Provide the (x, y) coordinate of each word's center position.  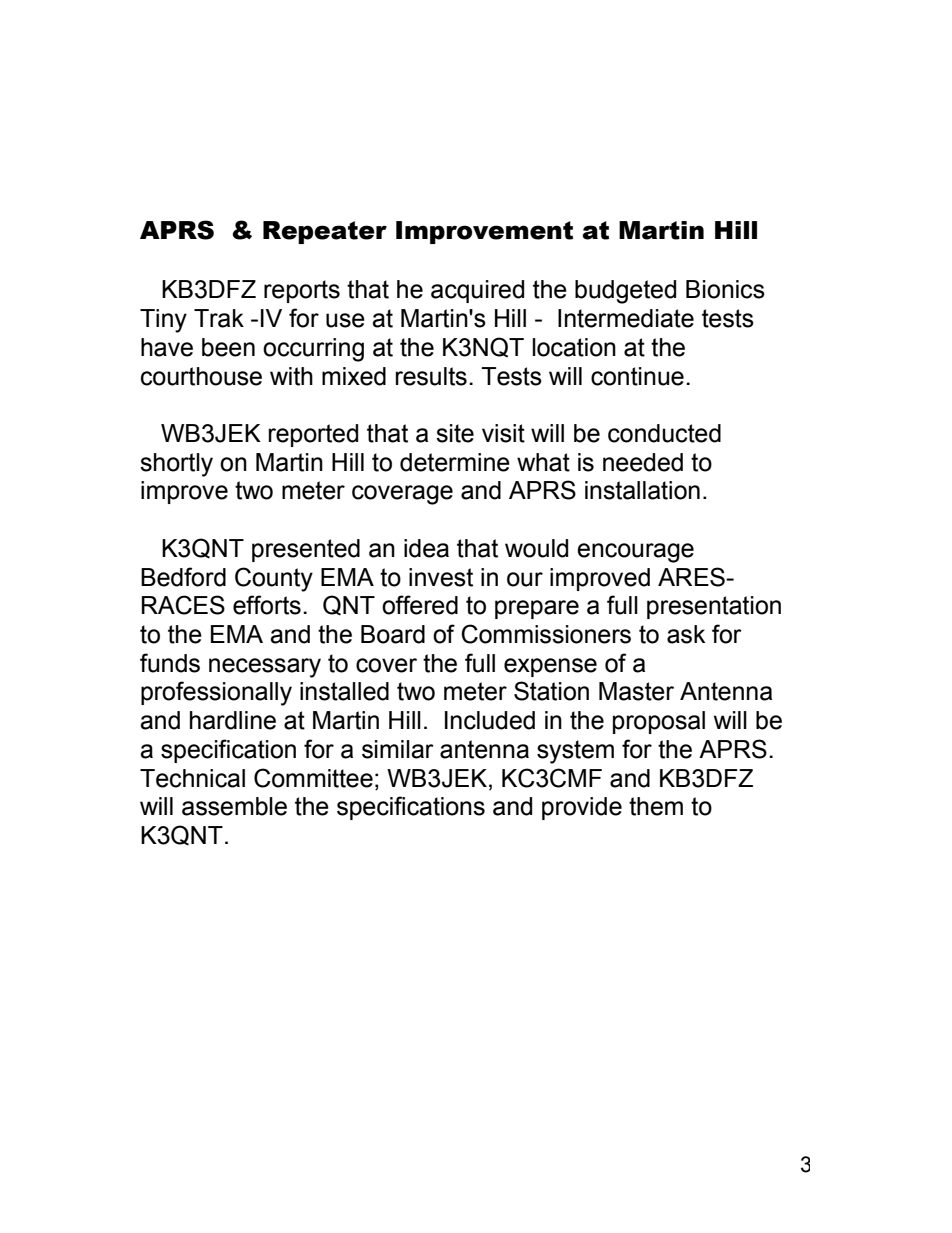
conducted (664, 433)
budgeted (625, 292)
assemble (234, 806)
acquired (477, 291)
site (455, 433)
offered (420, 605)
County (274, 579)
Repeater (325, 232)
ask (686, 634)
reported (313, 435)
